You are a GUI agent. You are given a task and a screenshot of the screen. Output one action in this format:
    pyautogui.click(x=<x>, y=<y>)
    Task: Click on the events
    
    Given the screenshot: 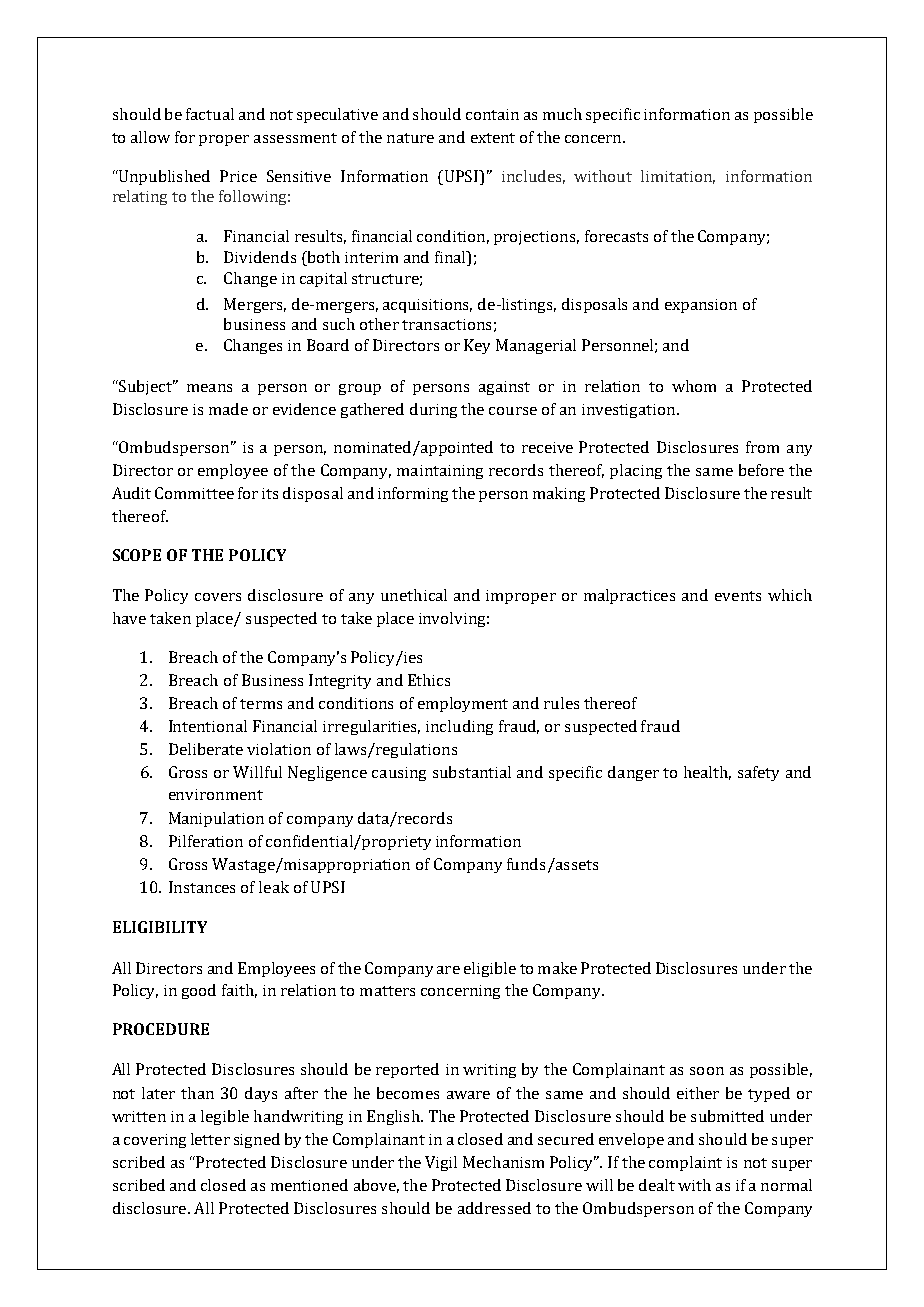 What is the action you would take?
    pyautogui.click(x=738, y=596)
